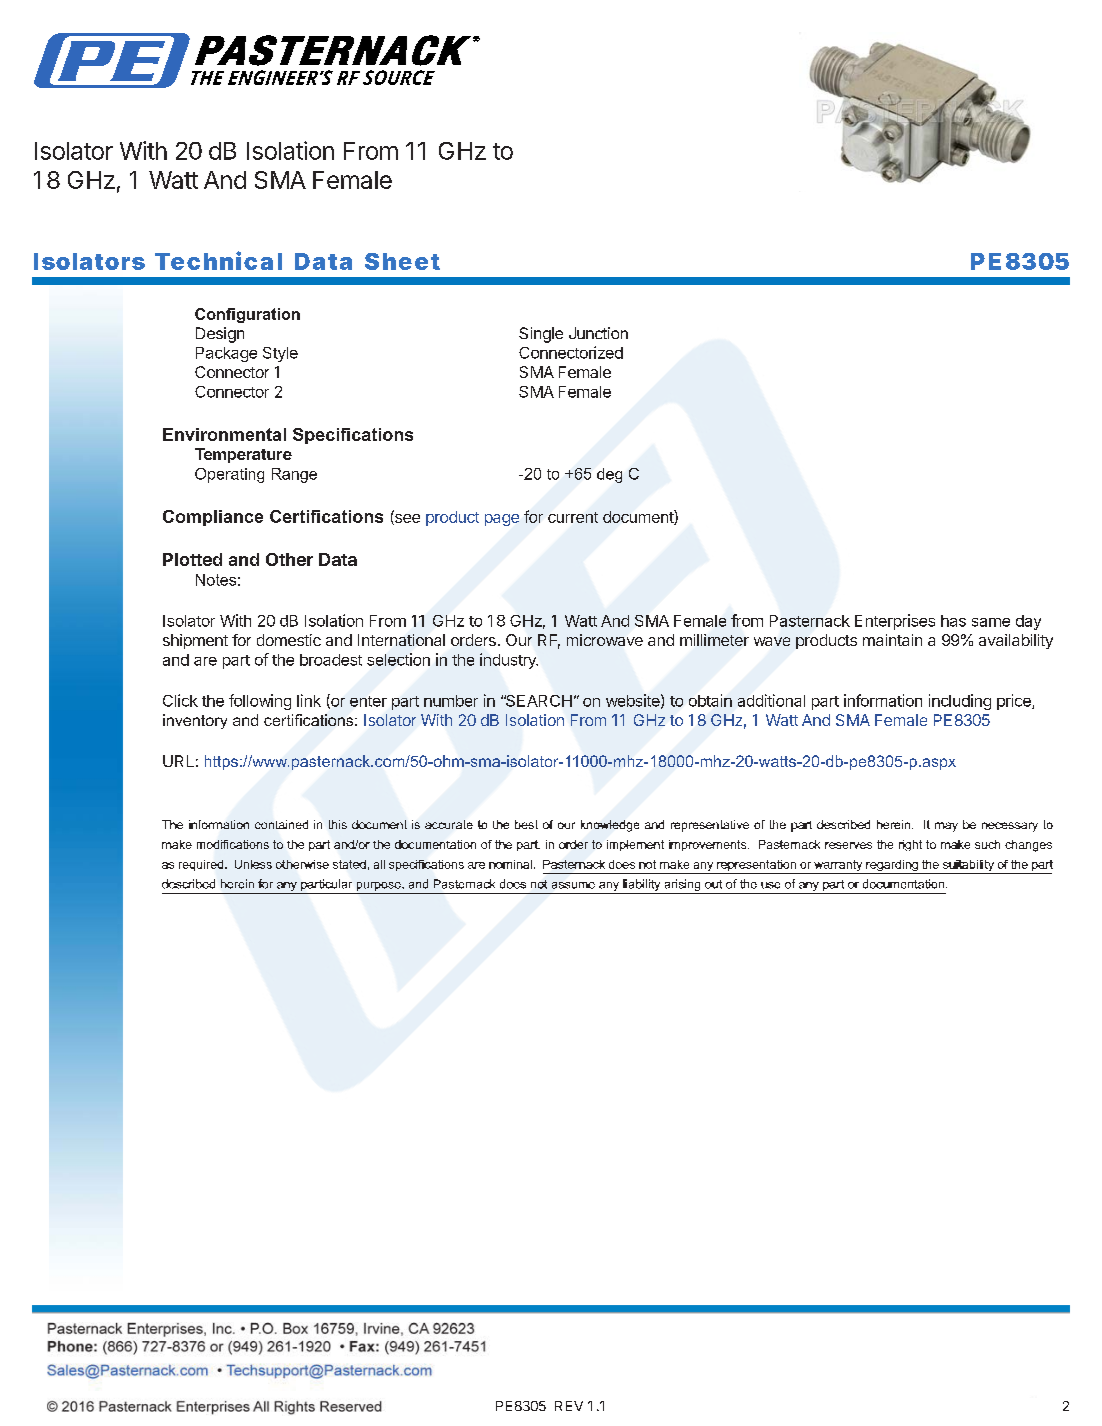 This image has width=1102, height=1426. I want to click on Style, so click(280, 354).
